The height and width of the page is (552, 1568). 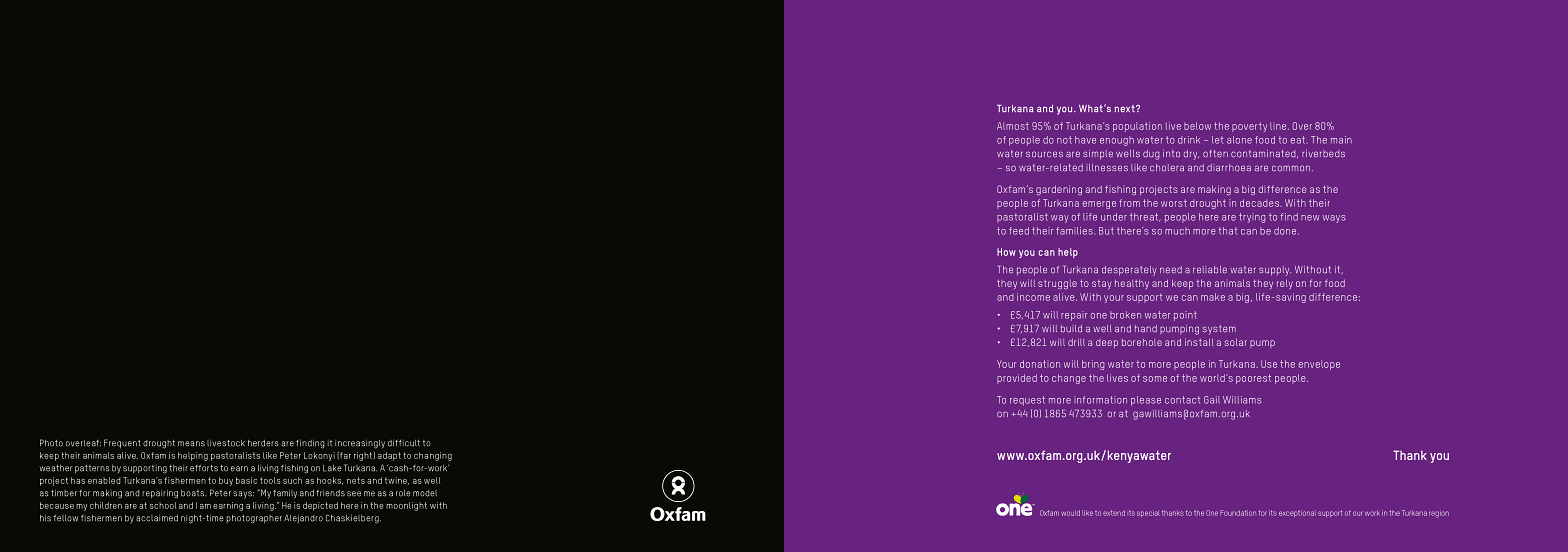 What do you see at coordinates (263, 443) in the page?
I see `herders` at bounding box center [263, 443].
